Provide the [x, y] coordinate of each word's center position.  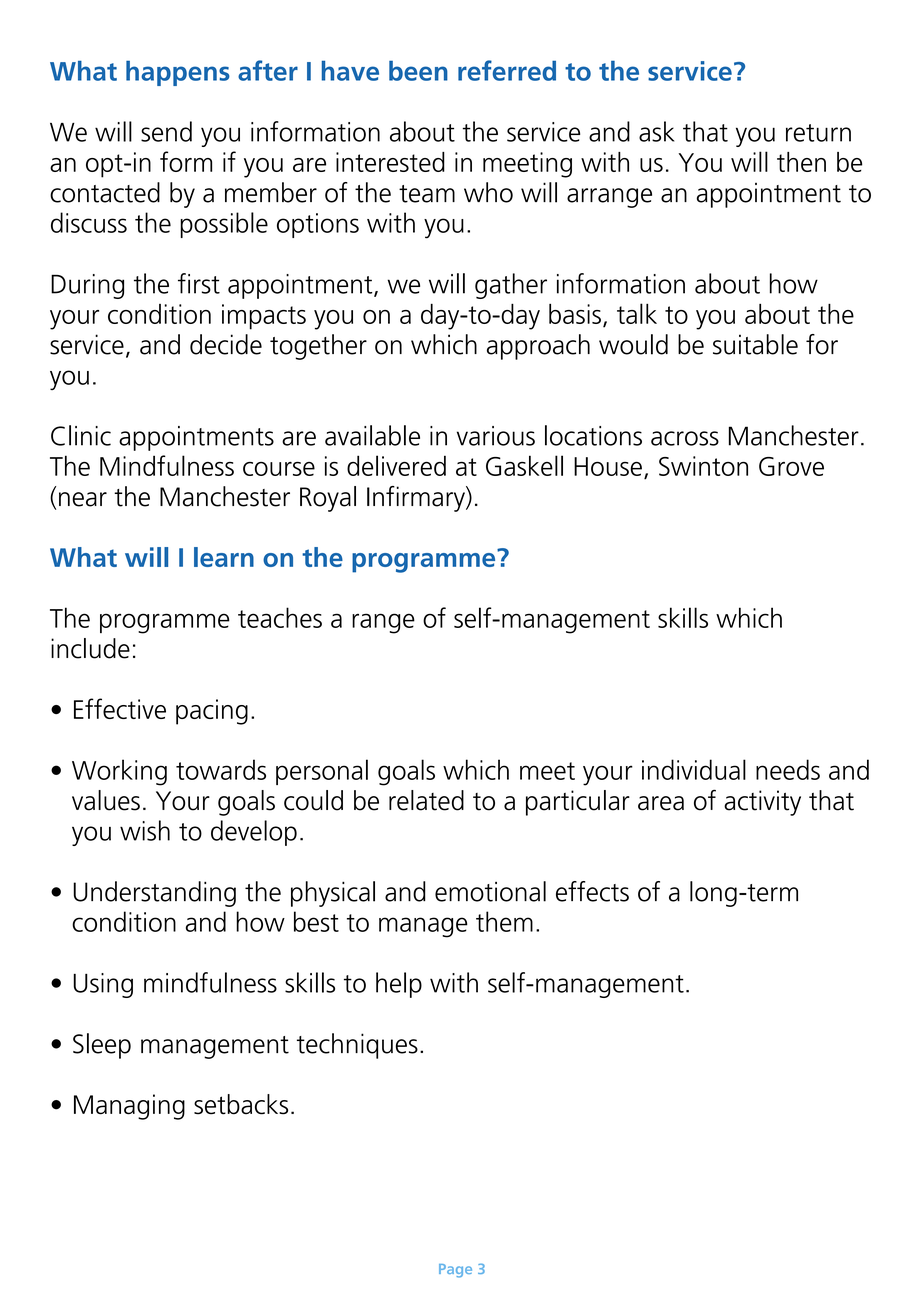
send [166, 131]
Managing [129, 1107]
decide [226, 344]
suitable [755, 344]
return [818, 133]
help [399, 985]
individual [694, 769]
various [496, 436]
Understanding [154, 894]
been [418, 71]
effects [592, 891]
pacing [212, 712]
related [426, 800]
